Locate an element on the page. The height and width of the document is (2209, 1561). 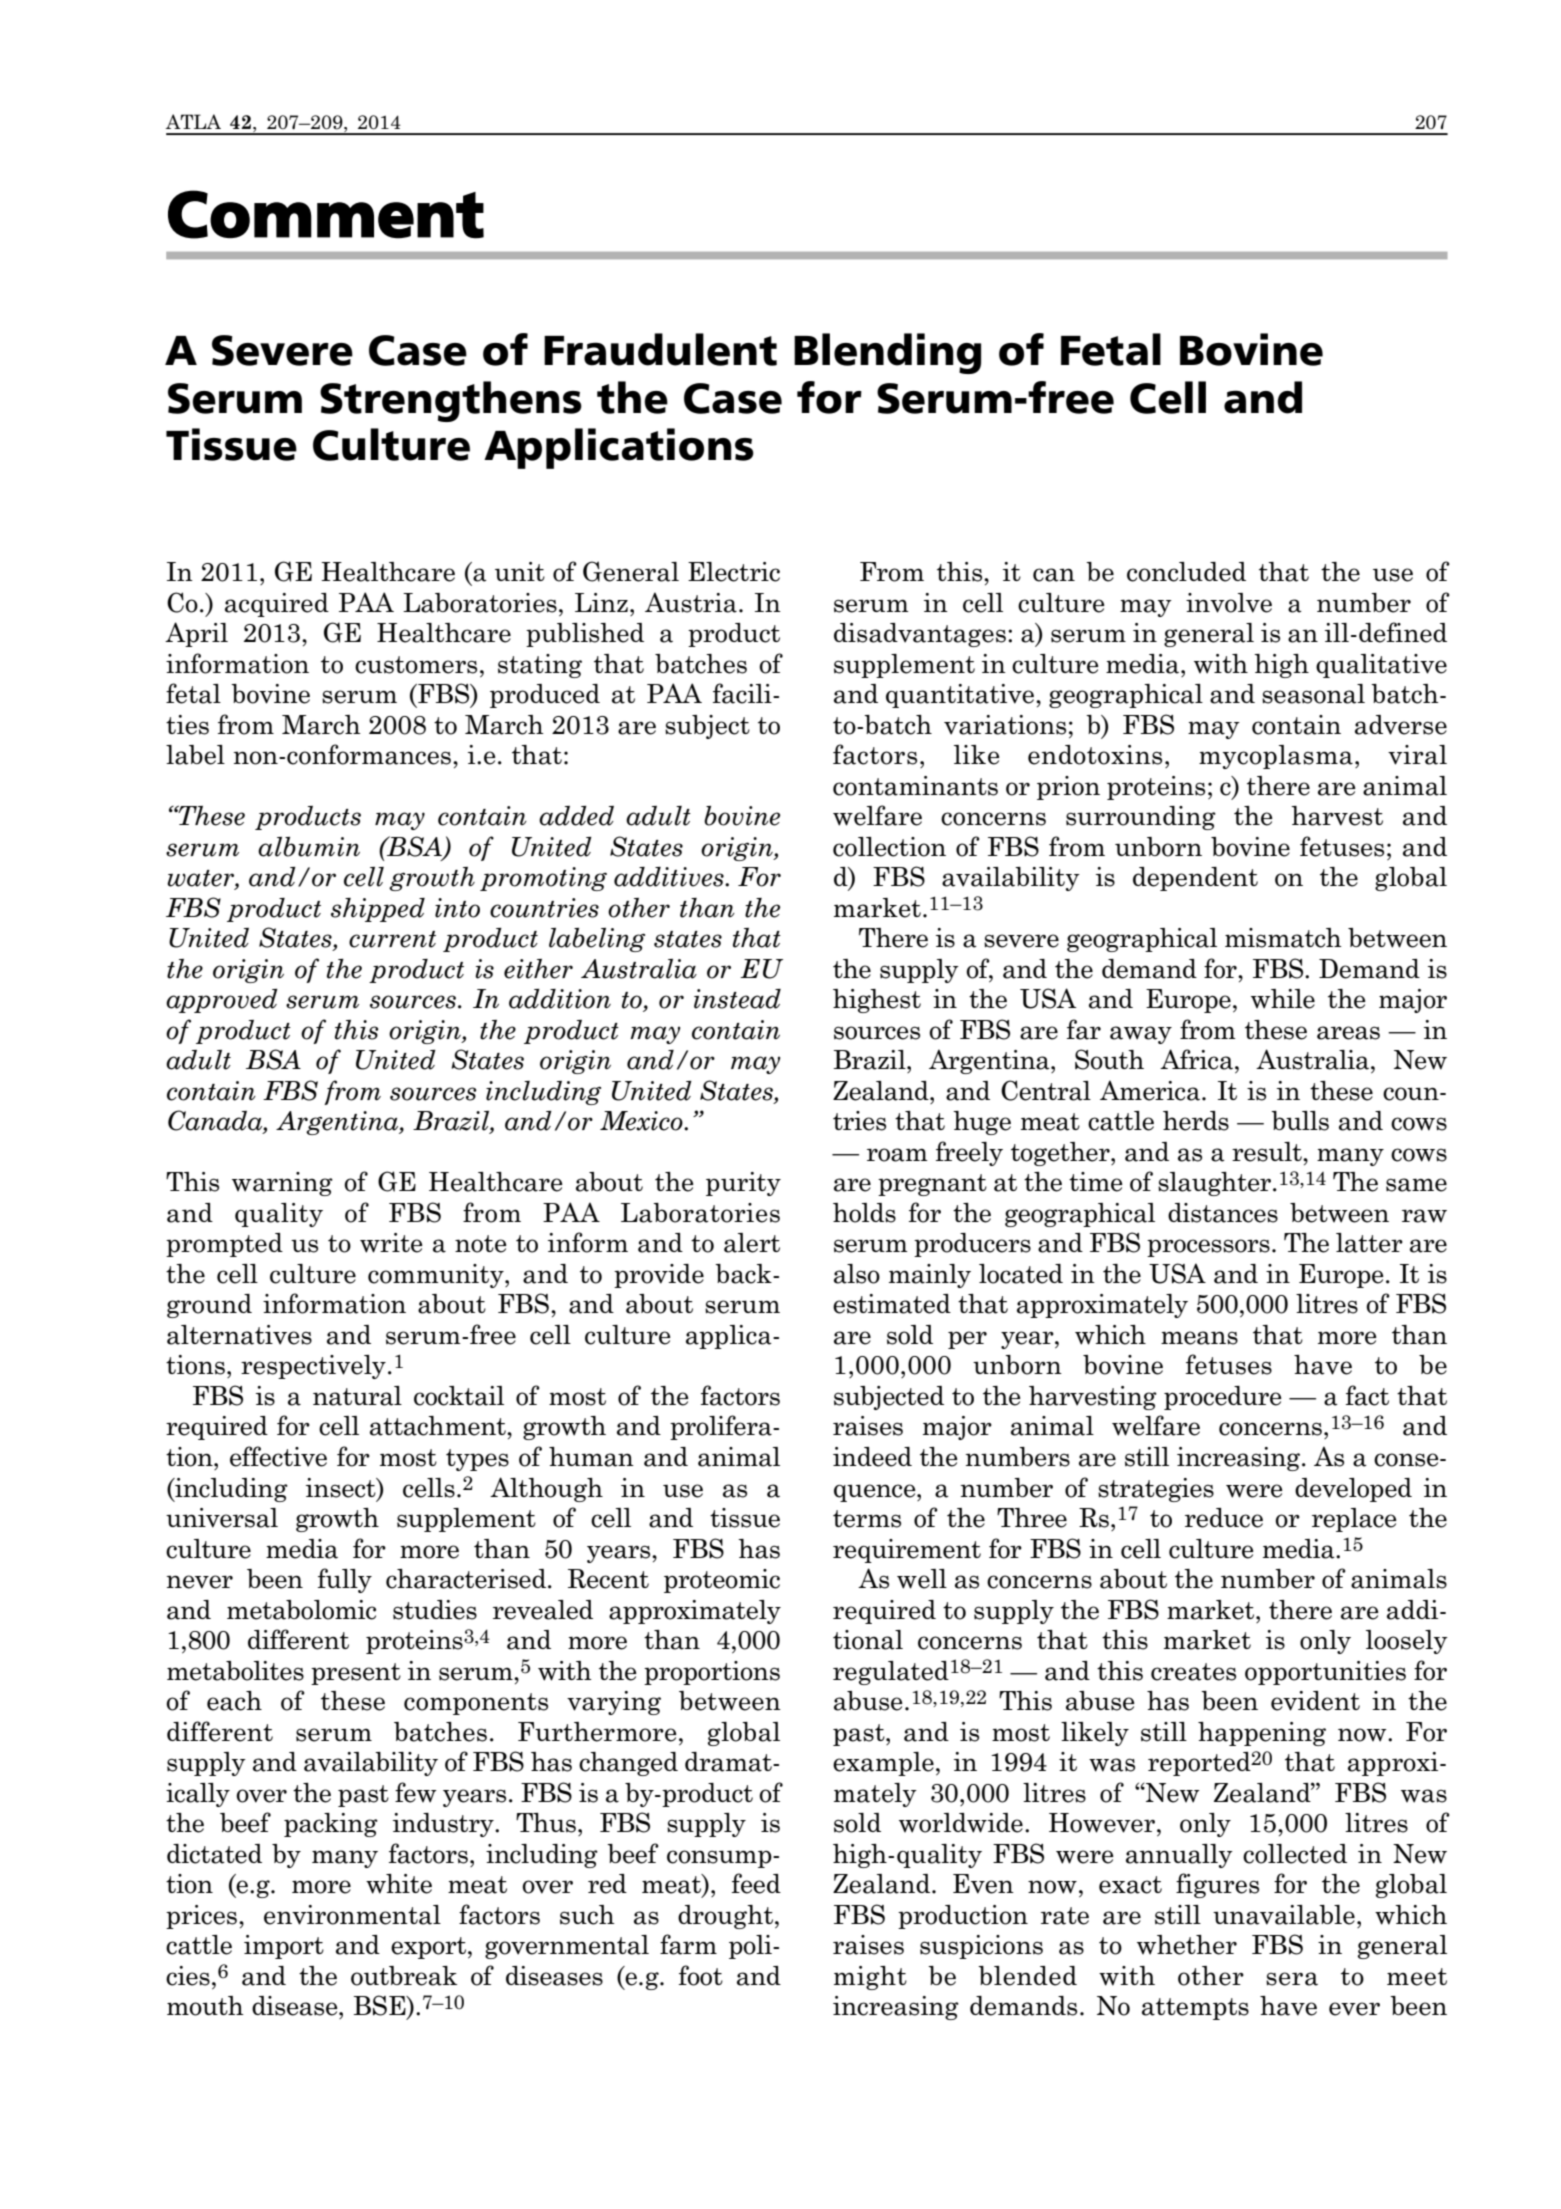
environmental is located at coordinates (352, 1915).
